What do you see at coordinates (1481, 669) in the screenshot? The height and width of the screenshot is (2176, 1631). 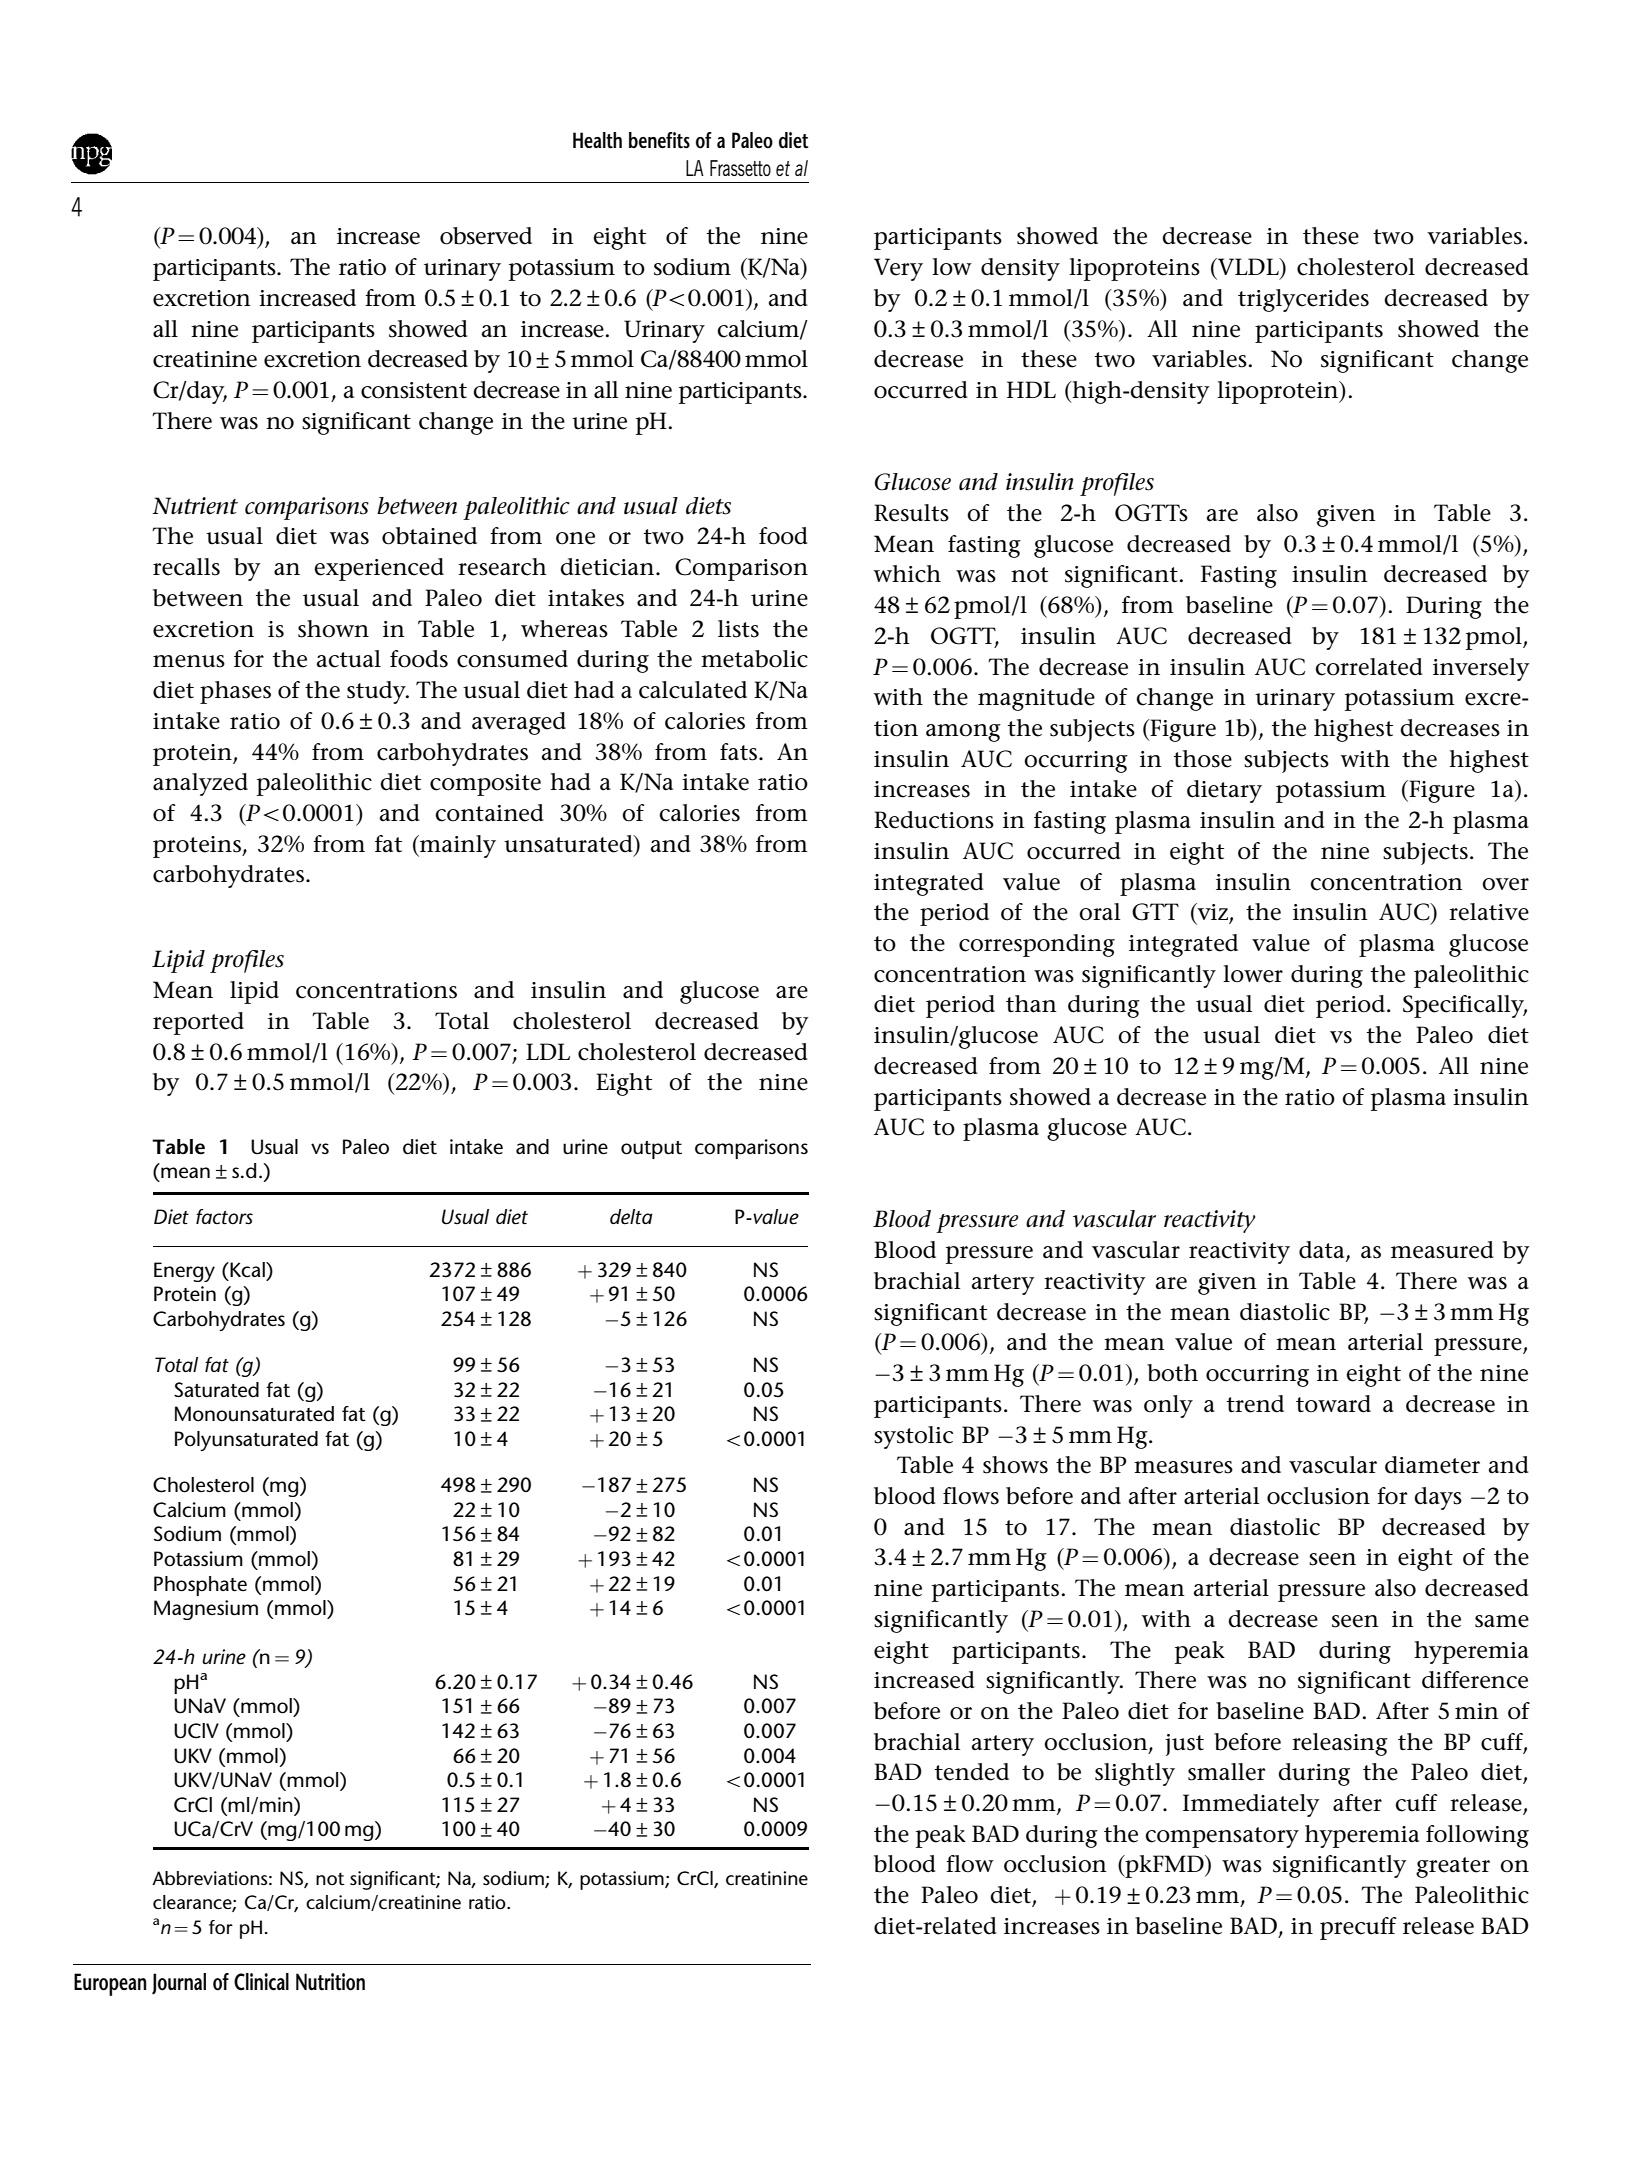 I see `inversely` at bounding box center [1481, 669].
